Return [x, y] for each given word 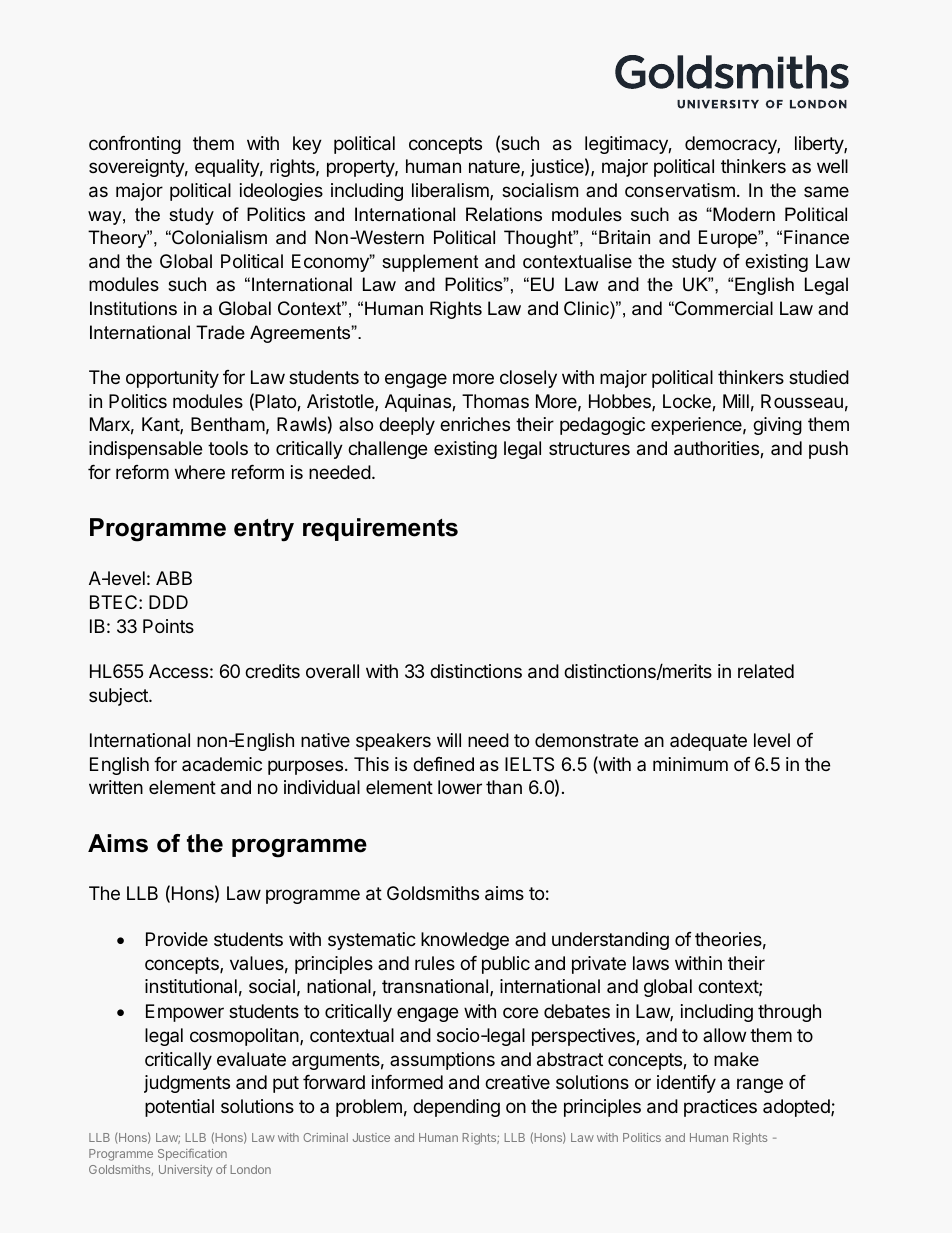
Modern [743, 214]
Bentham [228, 424]
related [766, 671]
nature [495, 168]
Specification [192, 1154]
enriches [475, 424]
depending [456, 1108]
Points [168, 626]
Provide [177, 939]
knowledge [465, 941]
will [449, 740]
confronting [135, 145]
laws [651, 963]
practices [720, 1108]
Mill [736, 401]
